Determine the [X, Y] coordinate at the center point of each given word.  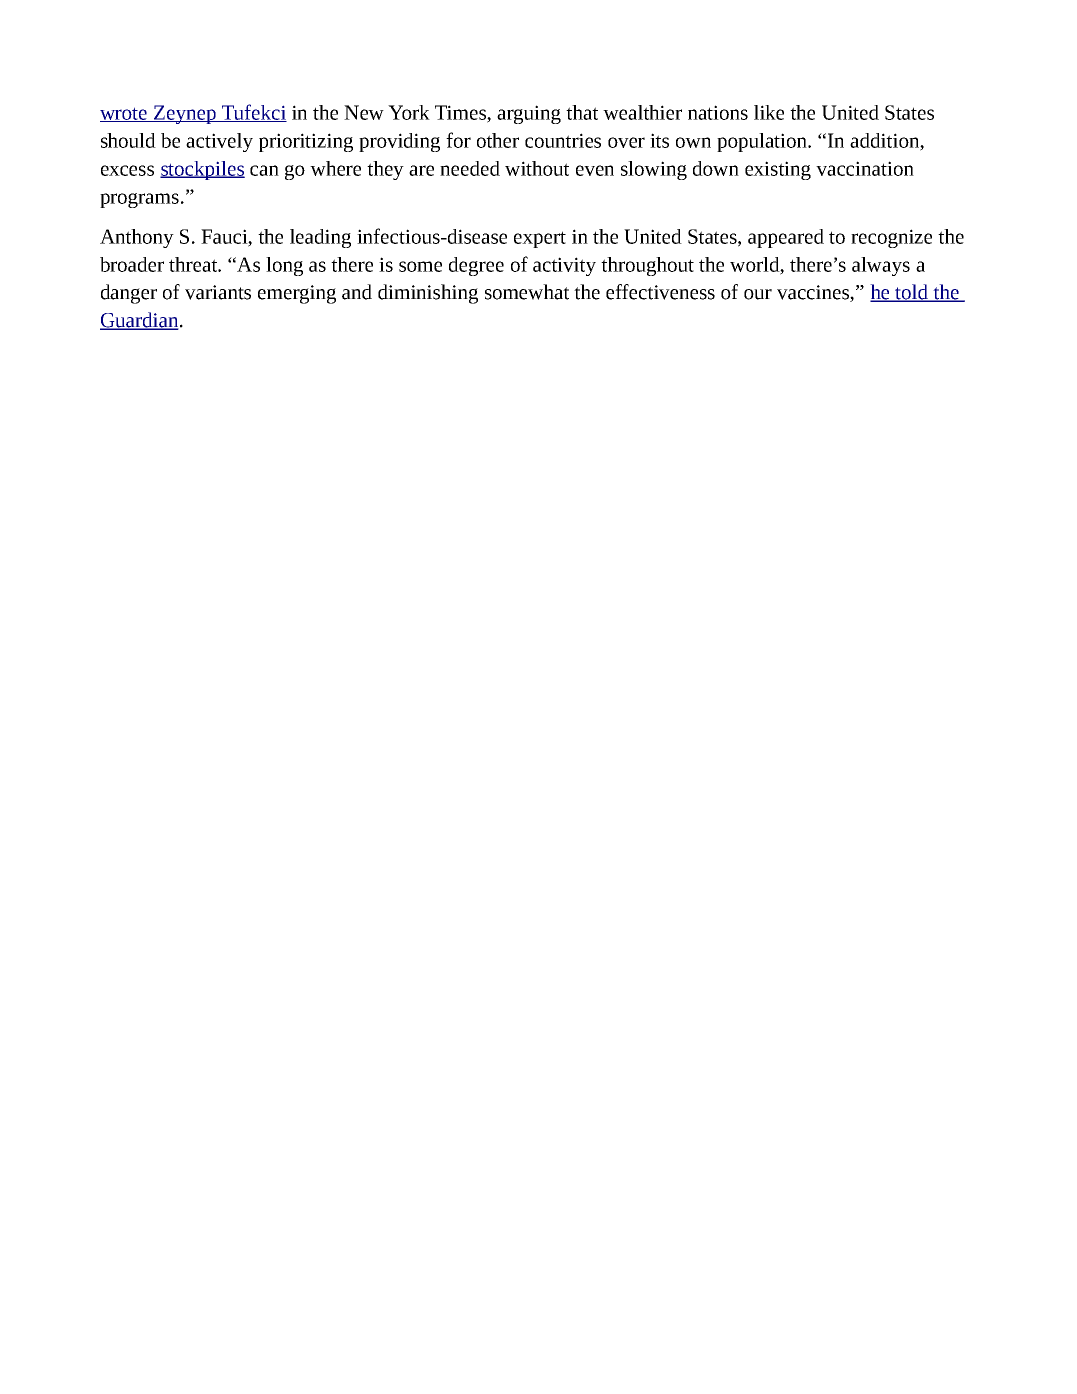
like [769, 112]
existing [778, 170]
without [537, 168]
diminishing [428, 294]
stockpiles [202, 170]
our [758, 294]
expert [540, 239]
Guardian [140, 321]
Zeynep [185, 114]
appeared [786, 238]
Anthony [137, 238]
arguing [529, 114]
